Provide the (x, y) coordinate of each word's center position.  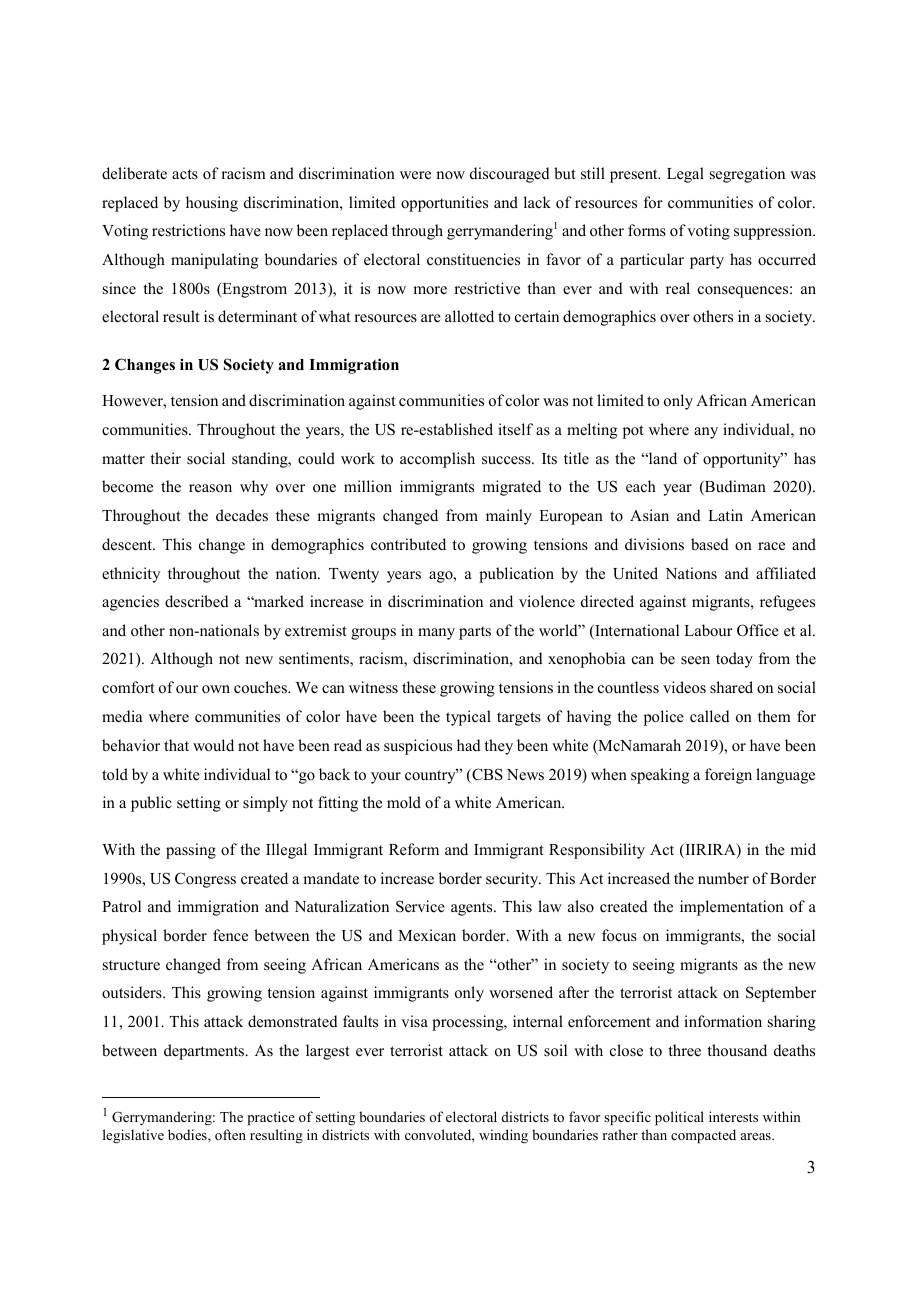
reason (210, 488)
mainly (509, 517)
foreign (728, 776)
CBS (486, 775)
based (710, 544)
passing (191, 851)
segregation (747, 175)
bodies (188, 1136)
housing (212, 204)
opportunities (444, 204)
